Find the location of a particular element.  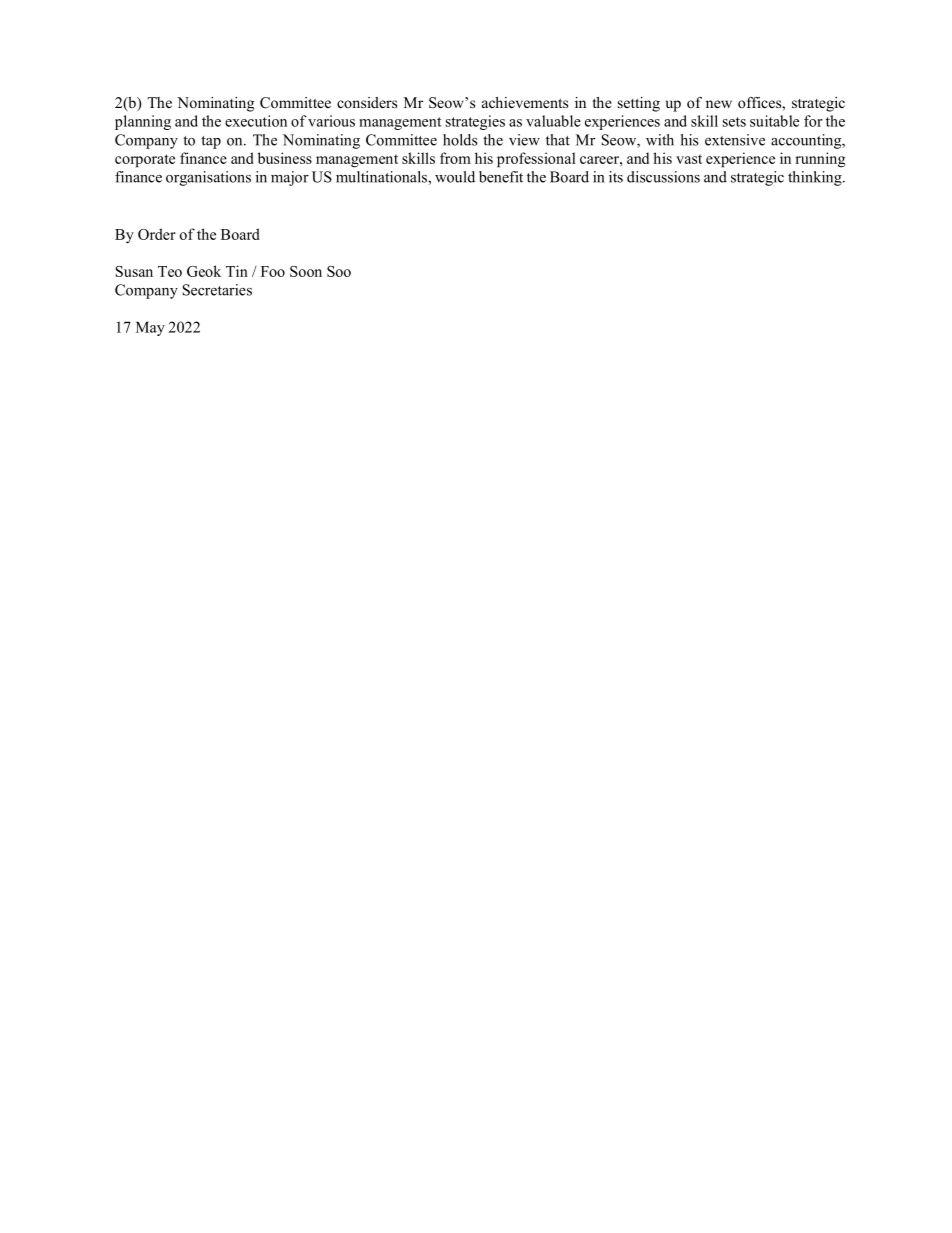

would is located at coordinates (455, 177).
